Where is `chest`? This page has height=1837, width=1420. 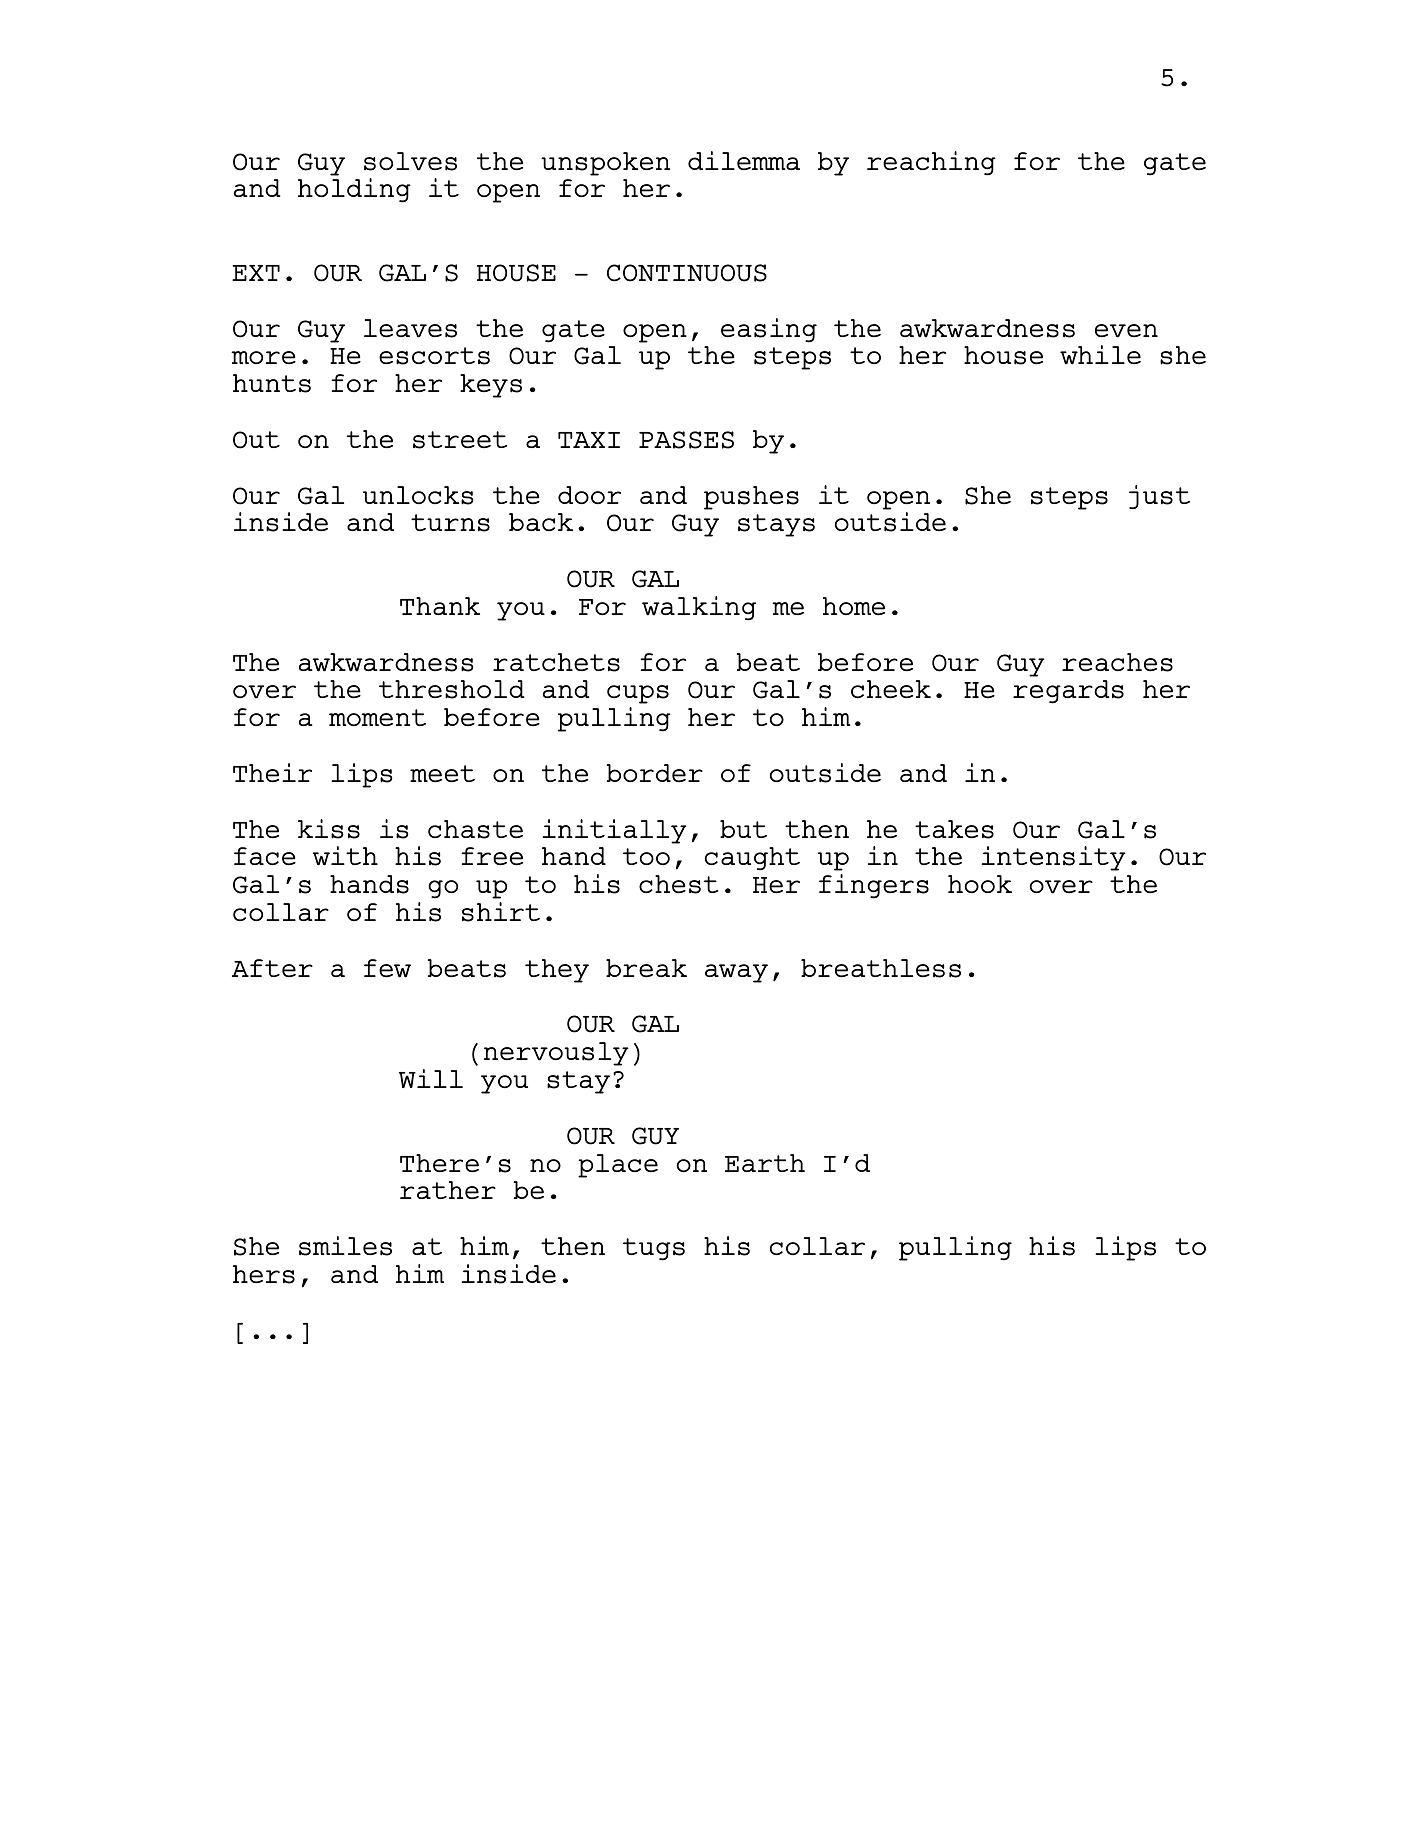 chest is located at coordinates (678, 884).
